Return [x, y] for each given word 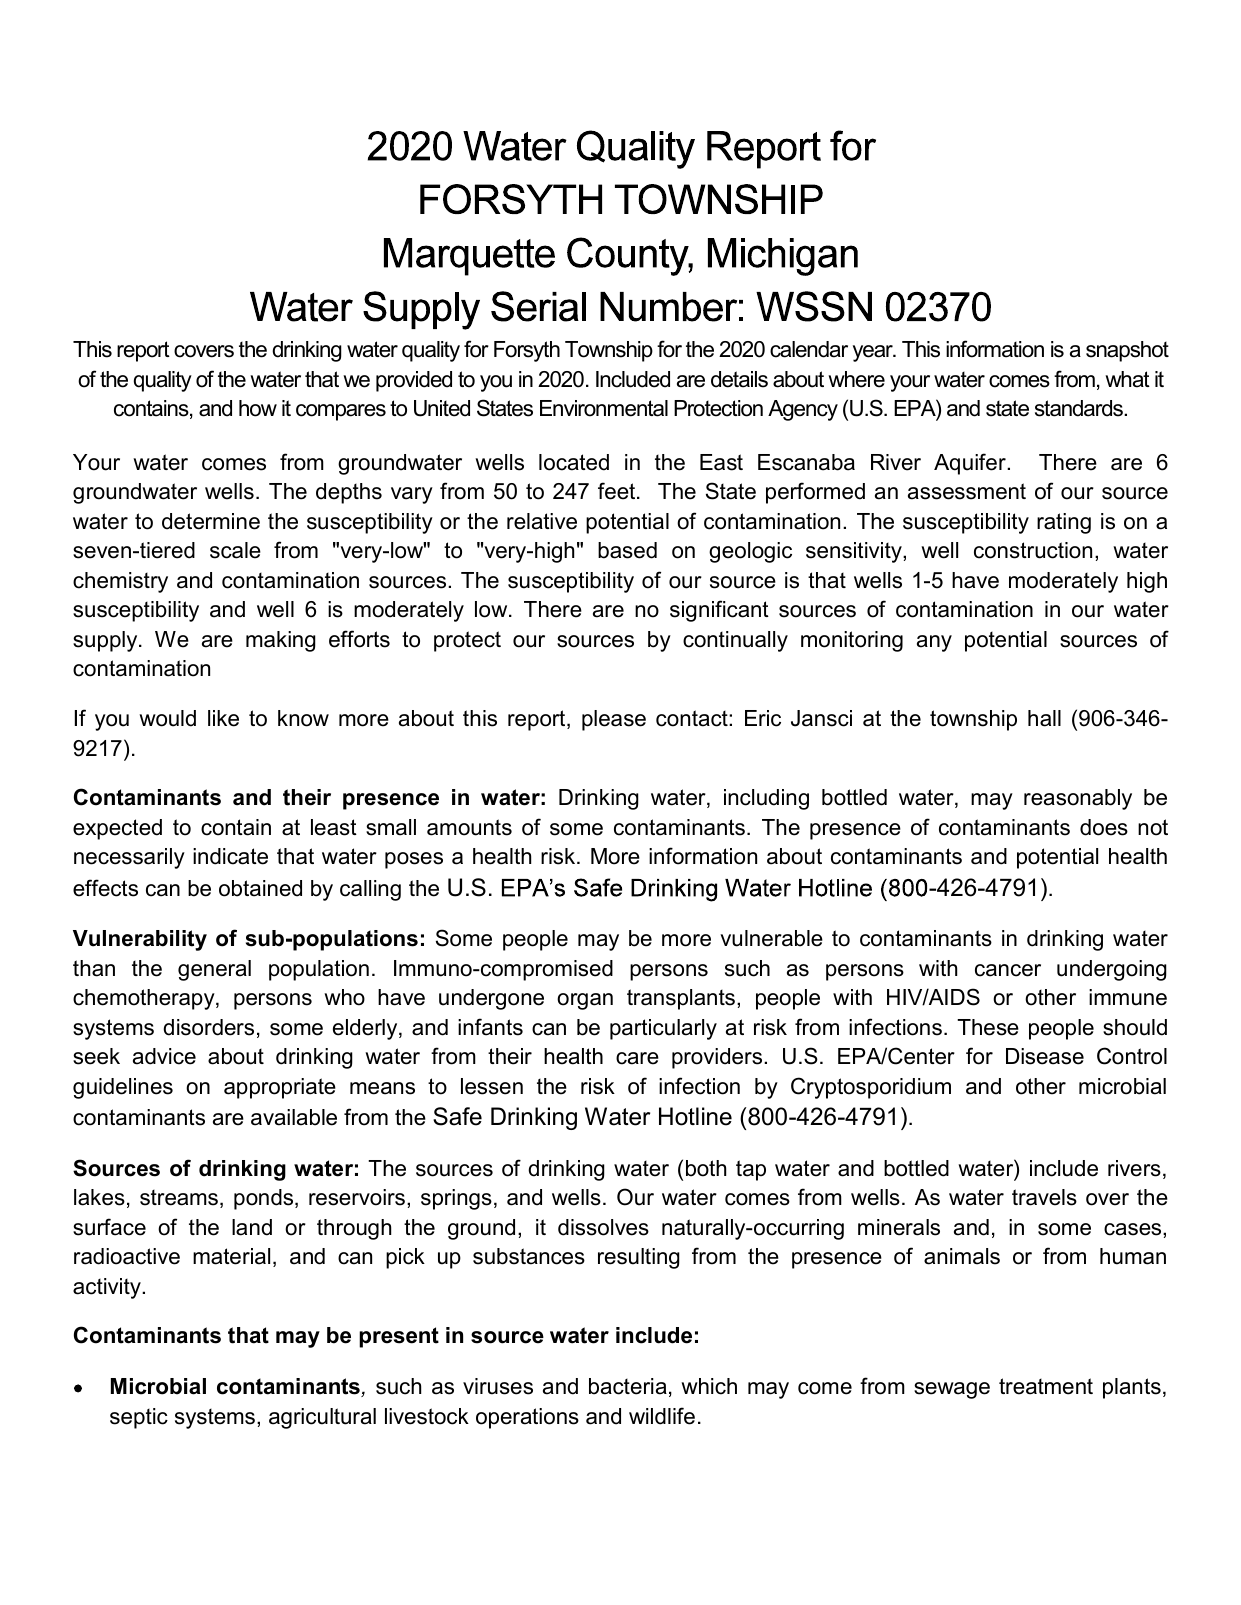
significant [719, 611]
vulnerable [771, 938]
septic [139, 1418]
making [281, 641]
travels [1044, 1197]
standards [1080, 408]
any [934, 643]
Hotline [695, 1116]
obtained [260, 888]
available [294, 1117]
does [1104, 827]
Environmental [604, 408]
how [258, 408]
